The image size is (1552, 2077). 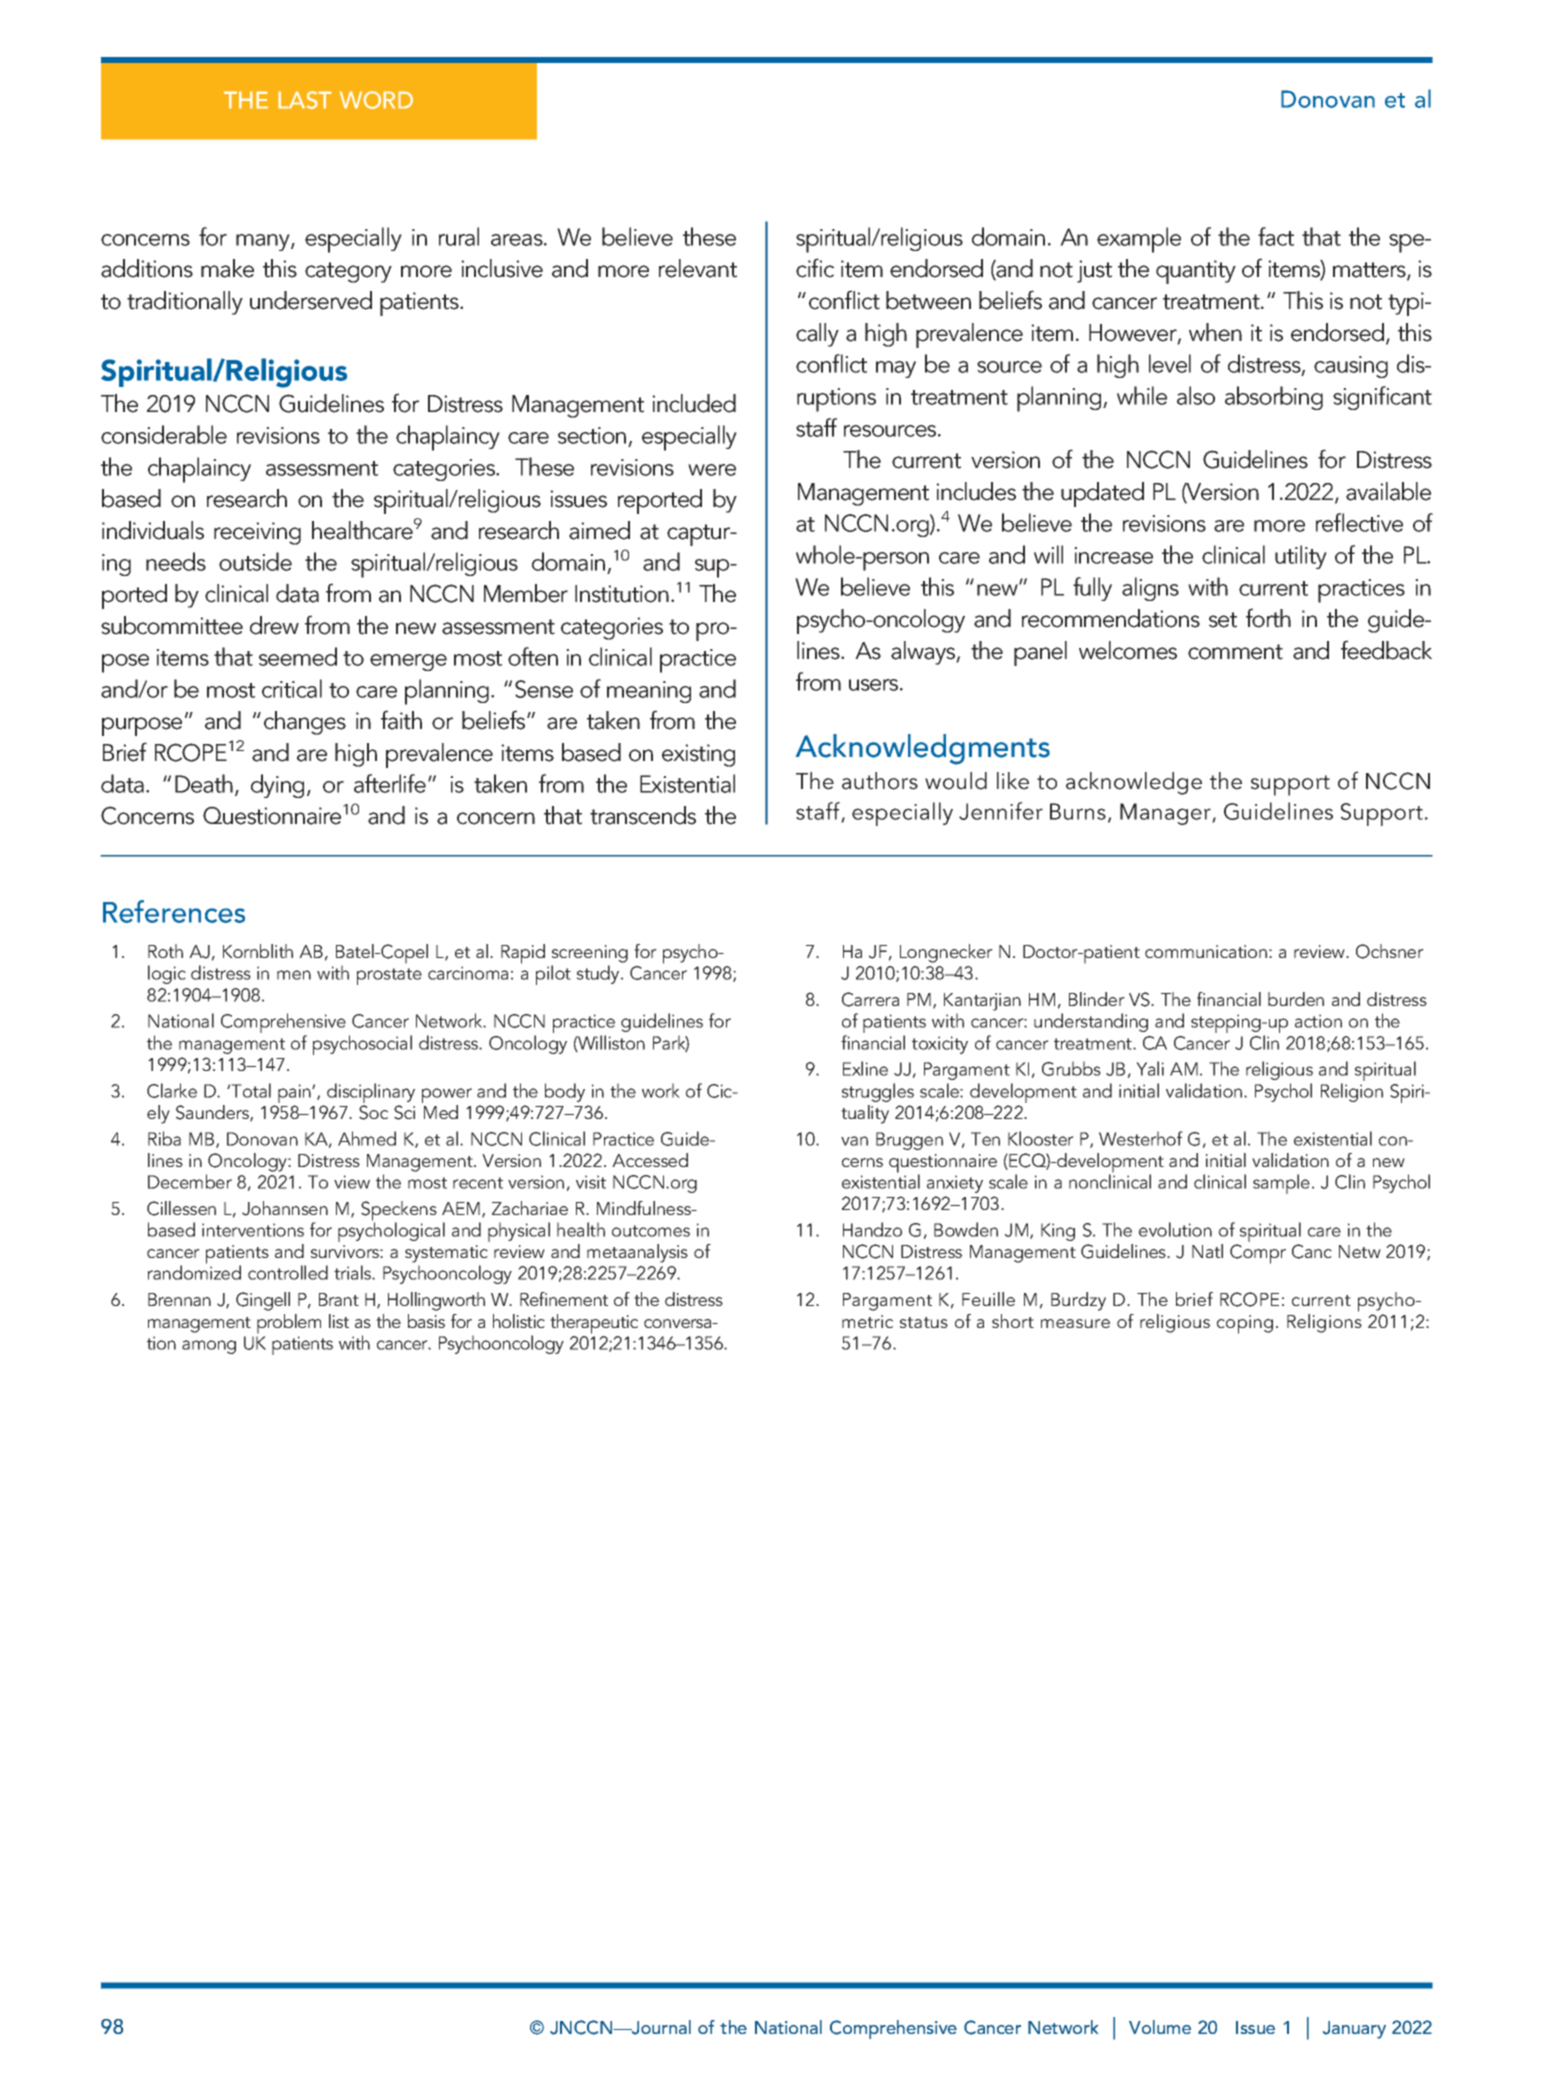 I want to click on Volume, so click(x=1160, y=2027).
